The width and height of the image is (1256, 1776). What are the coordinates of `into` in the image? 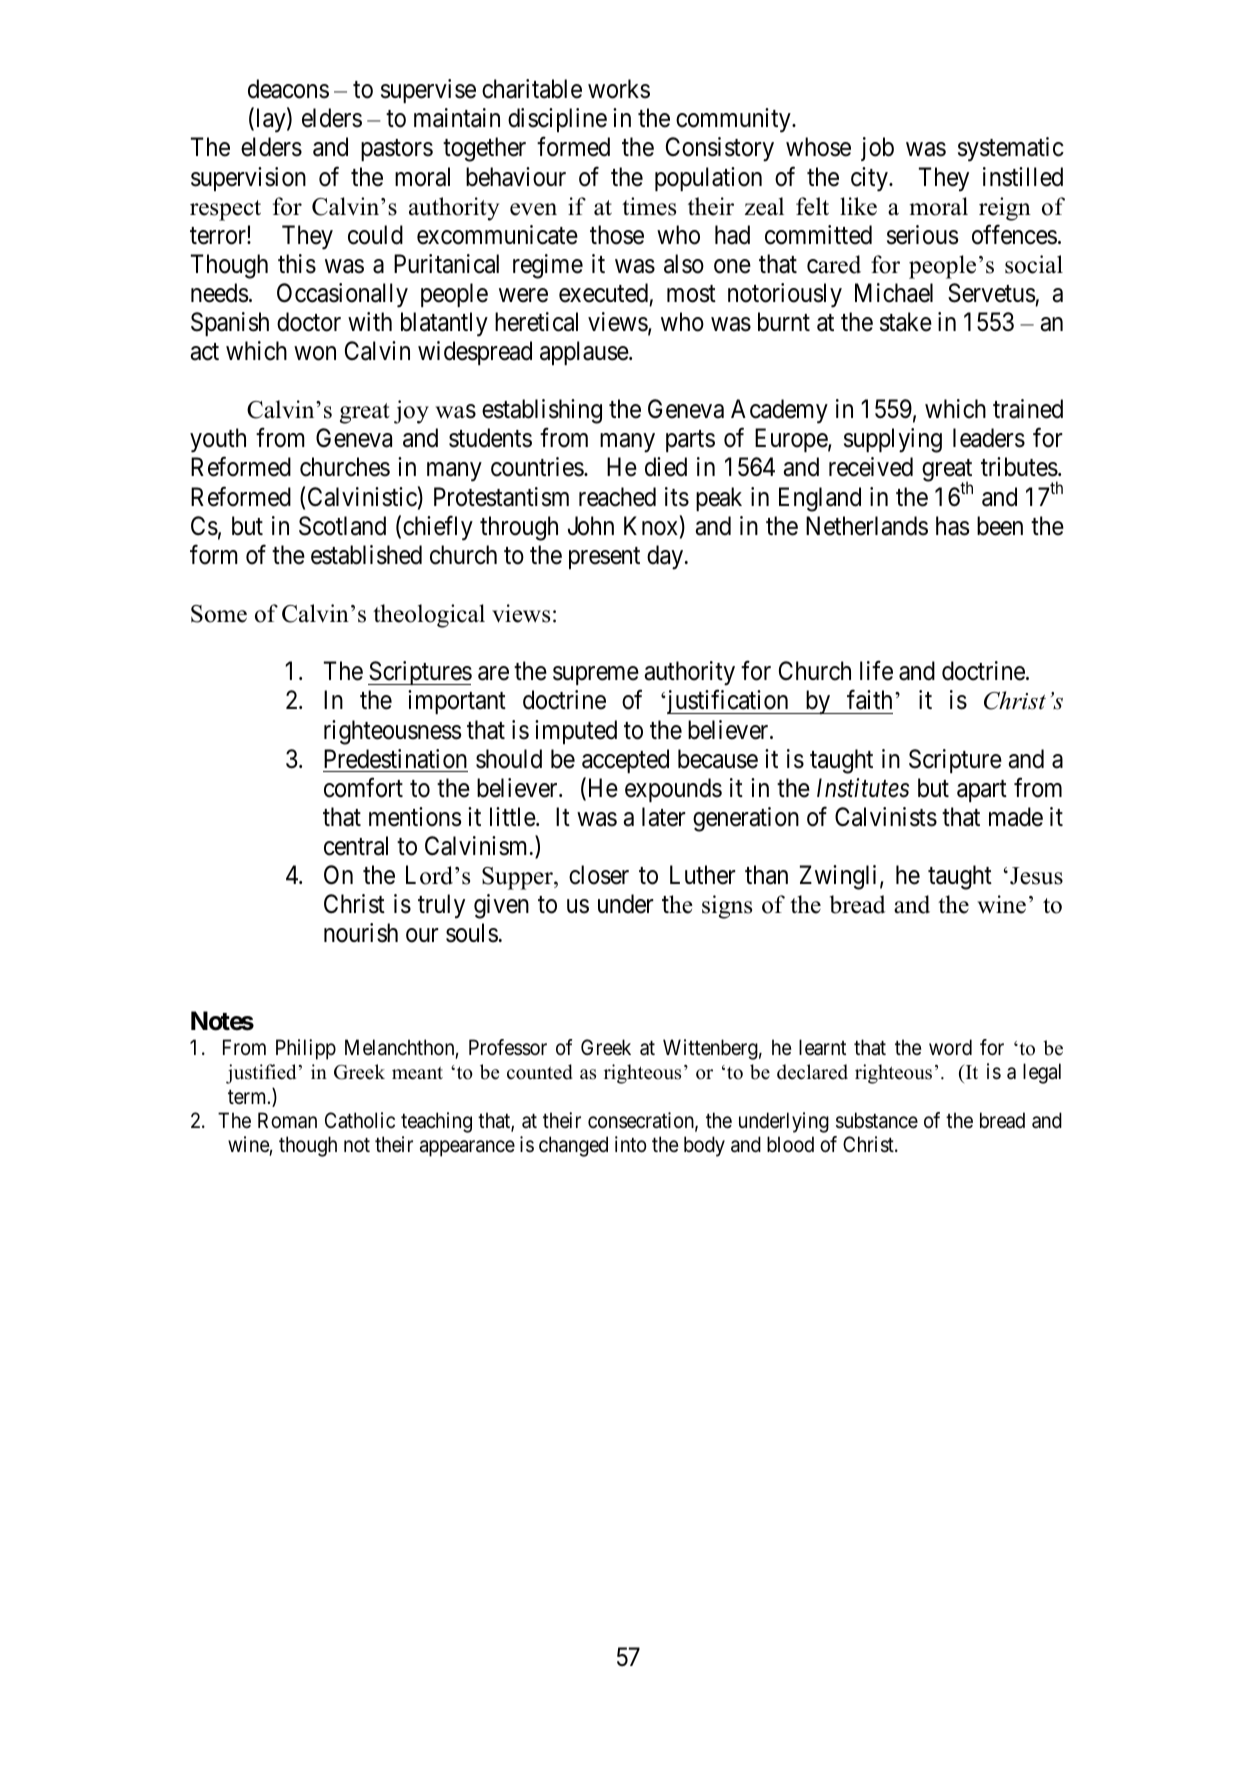 It's located at (631, 1144).
